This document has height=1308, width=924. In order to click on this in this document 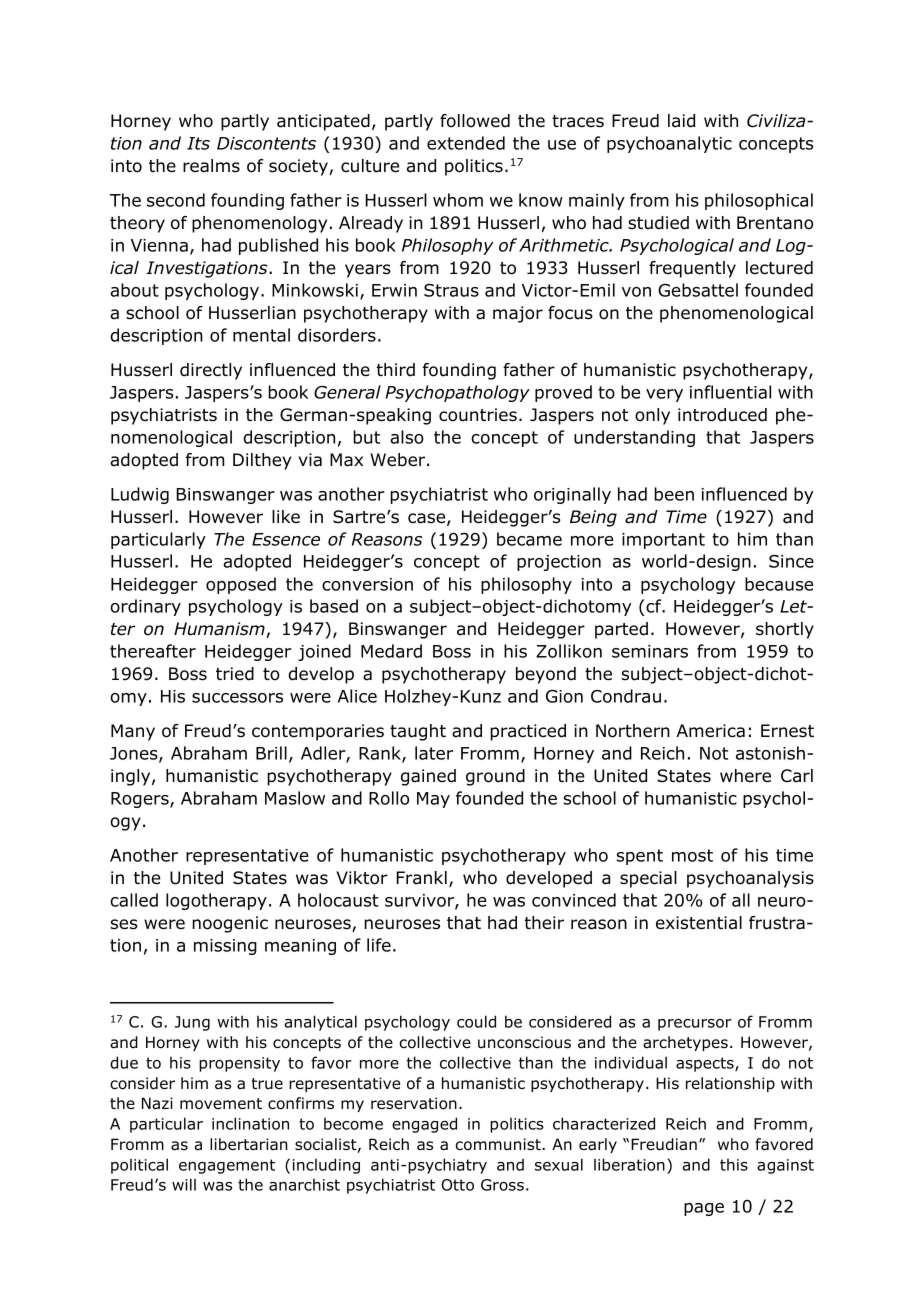, I will do `click(734, 1165)`.
